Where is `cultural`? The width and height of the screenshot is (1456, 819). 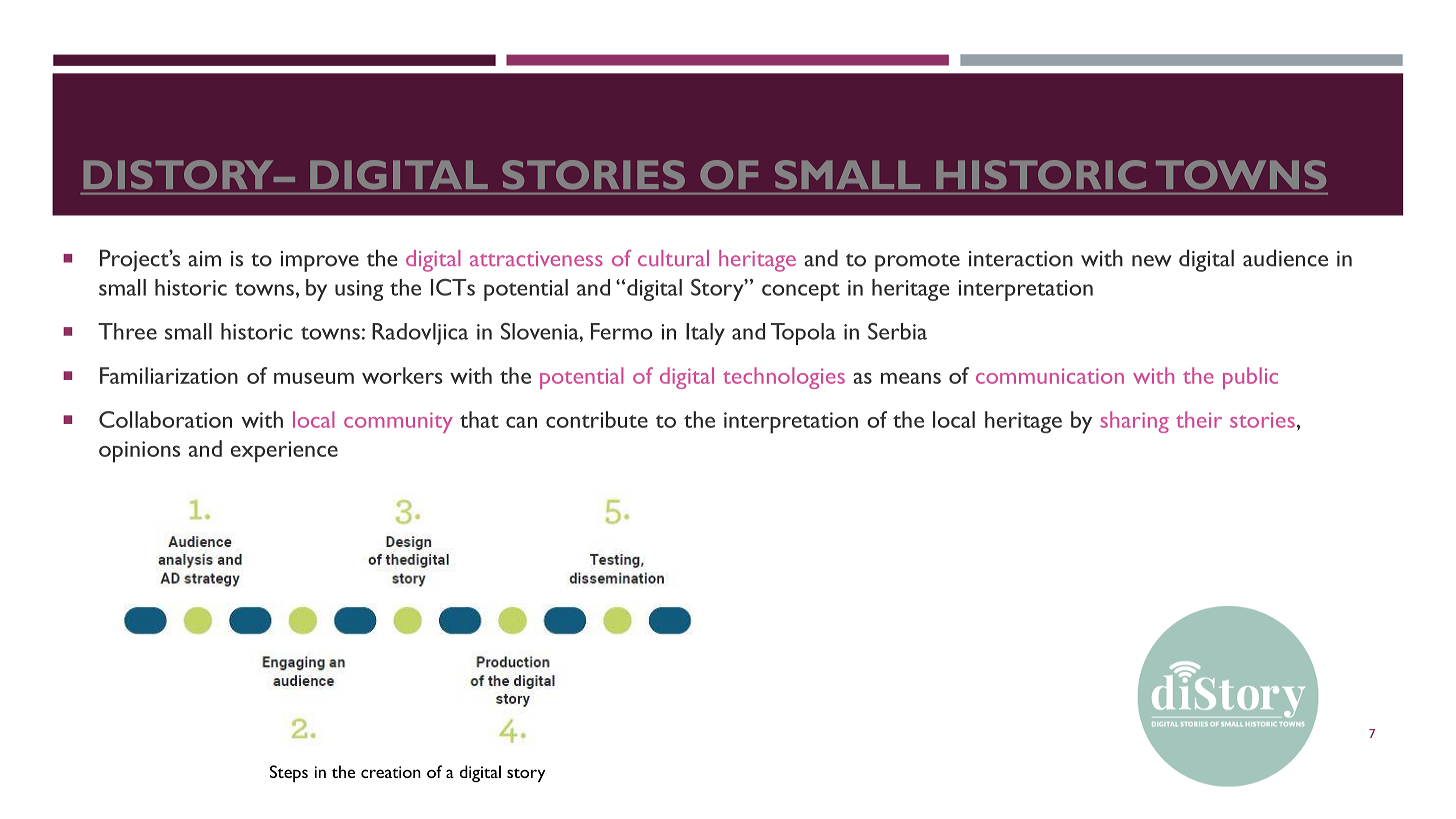 cultural is located at coordinates (673, 258).
